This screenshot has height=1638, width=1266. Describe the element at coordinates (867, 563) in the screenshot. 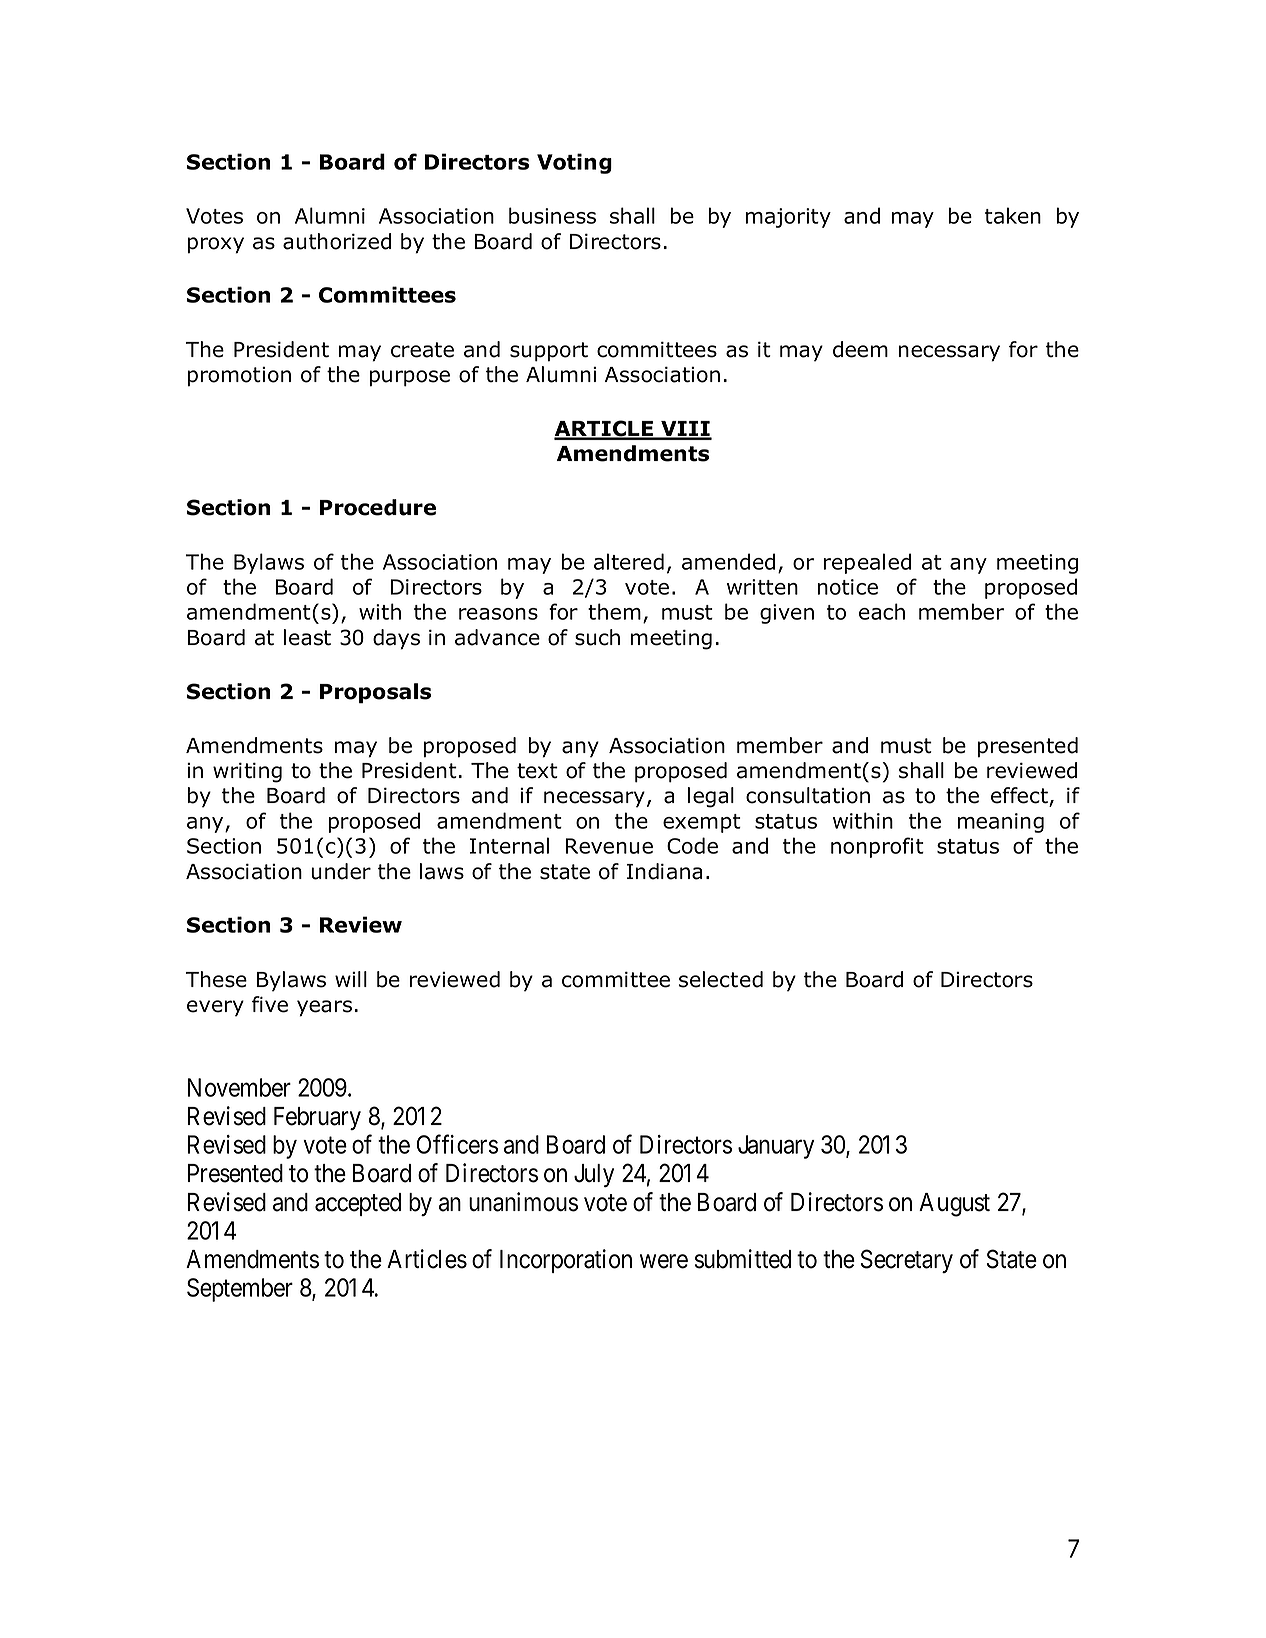

I see `repealed` at that location.
